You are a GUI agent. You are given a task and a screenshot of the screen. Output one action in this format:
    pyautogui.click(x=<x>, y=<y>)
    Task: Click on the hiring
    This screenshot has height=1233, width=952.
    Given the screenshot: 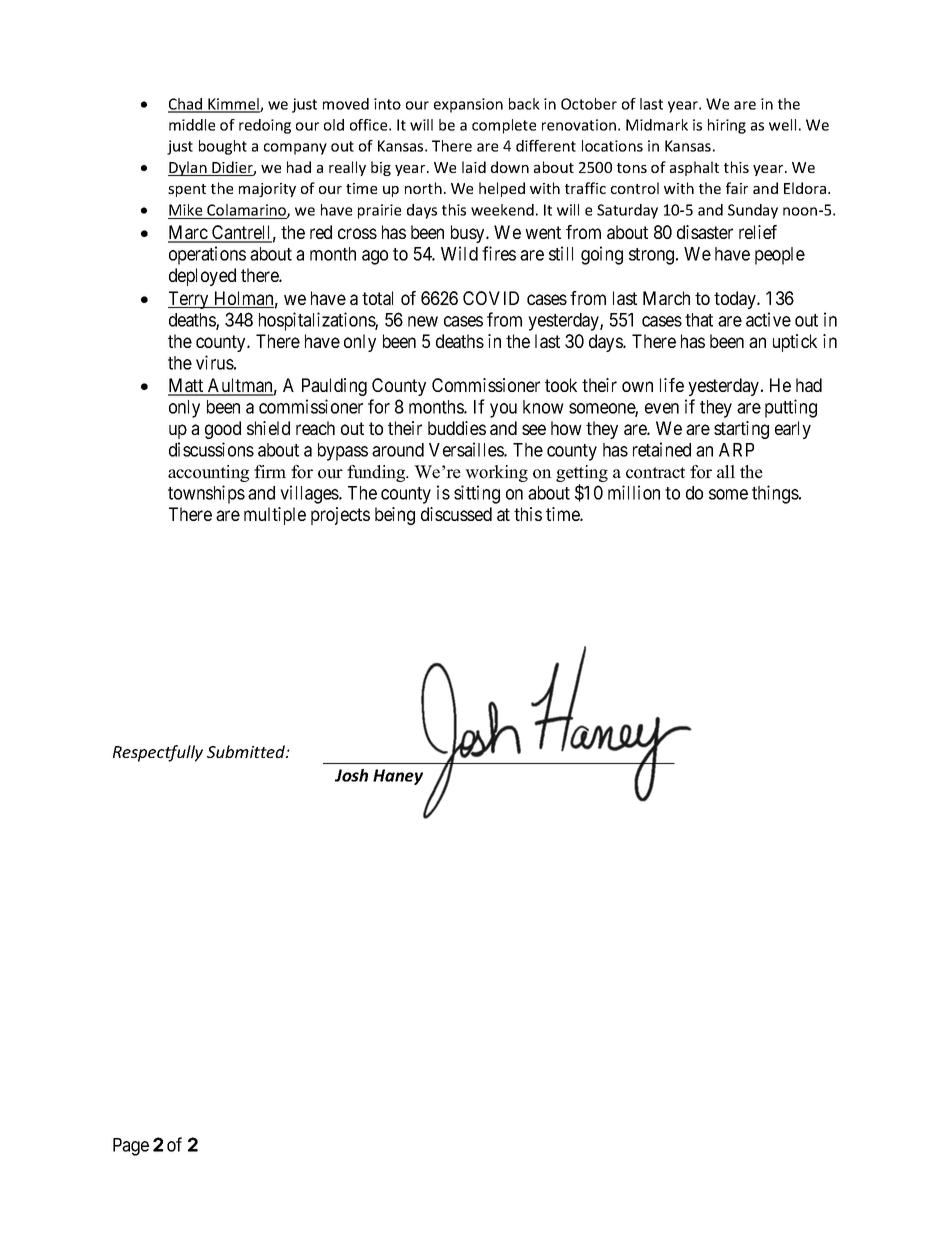 What is the action you would take?
    pyautogui.click(x=727, y=126)
